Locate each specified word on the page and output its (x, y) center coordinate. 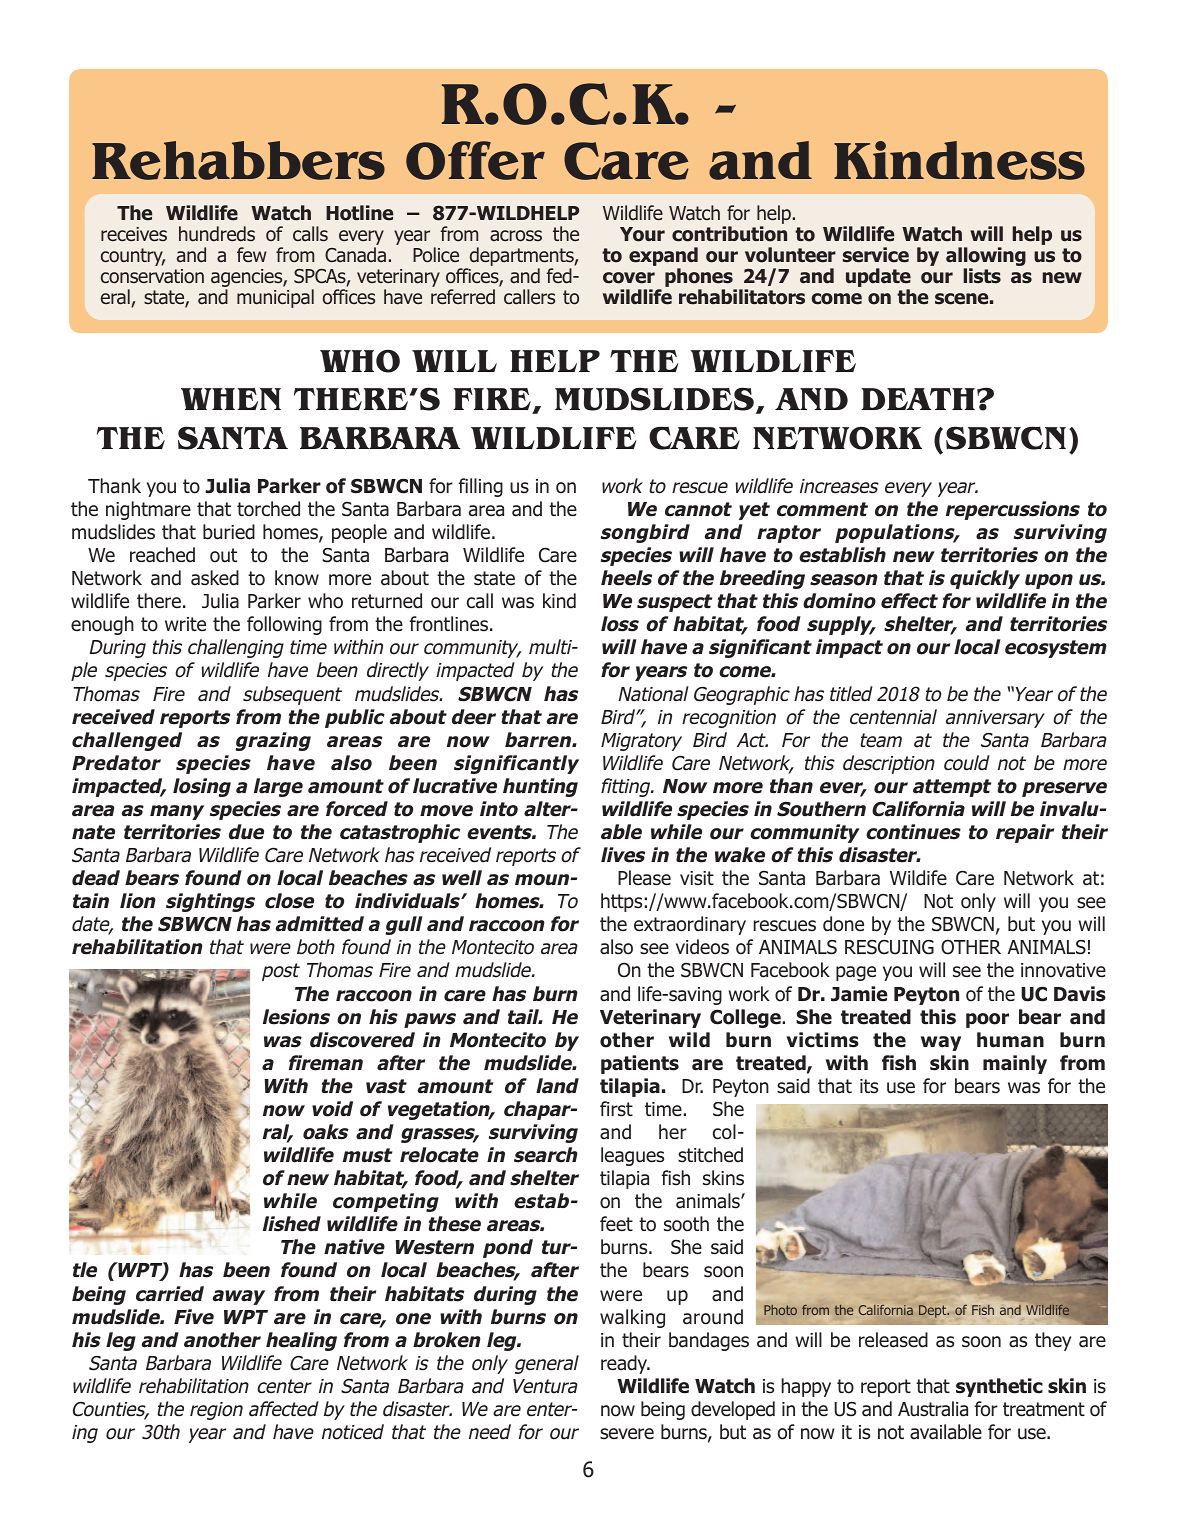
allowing (986, 258)
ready (625, 1364)
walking (632, 1318)
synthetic (999, 1387)
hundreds (217, 234)
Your (642, 234)
